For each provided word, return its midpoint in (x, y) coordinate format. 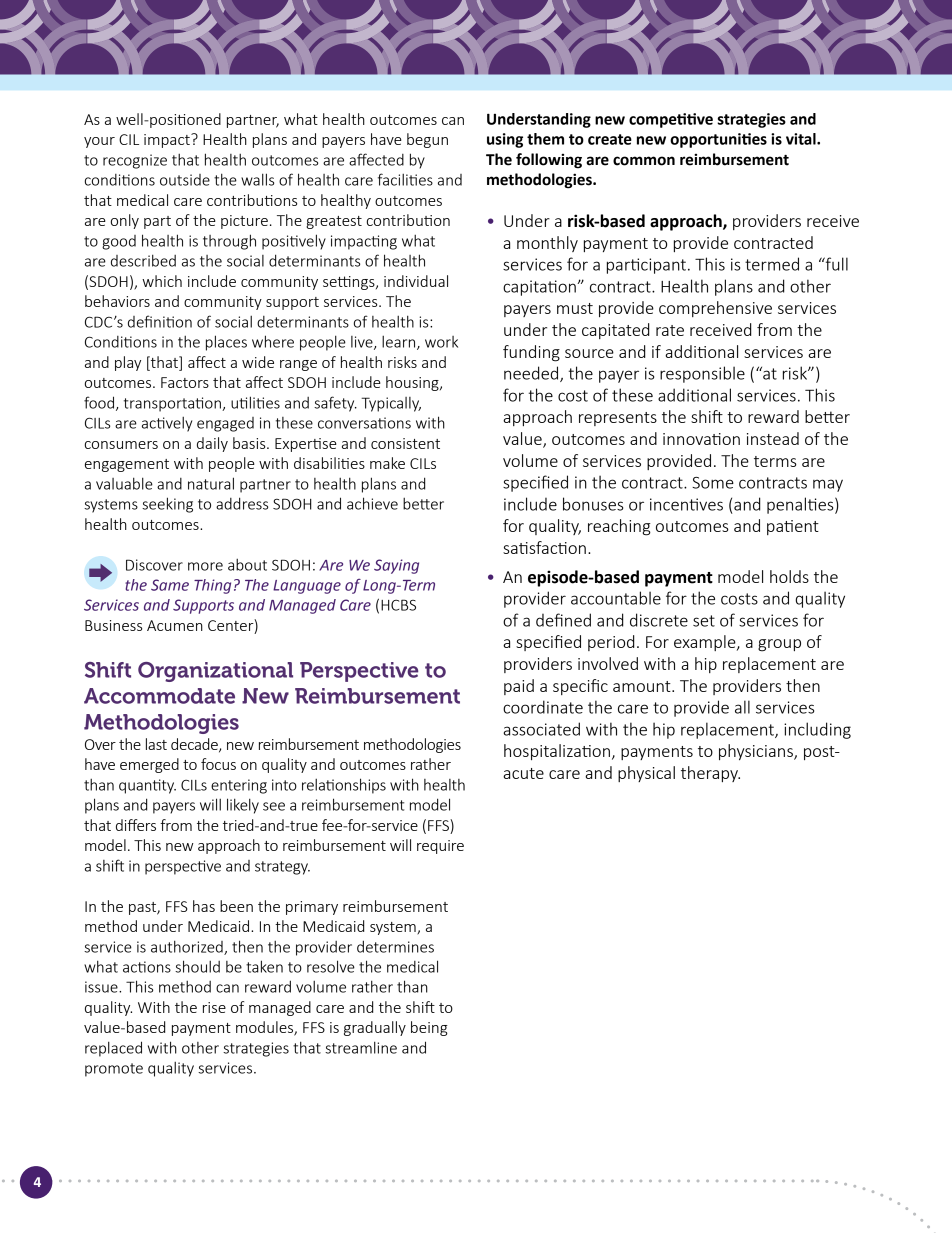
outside (185, 180)
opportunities (718, 140)
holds (789, 576)
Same (170, 585)
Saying (396, 566)
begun (427, 140)
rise (214, 1007)
